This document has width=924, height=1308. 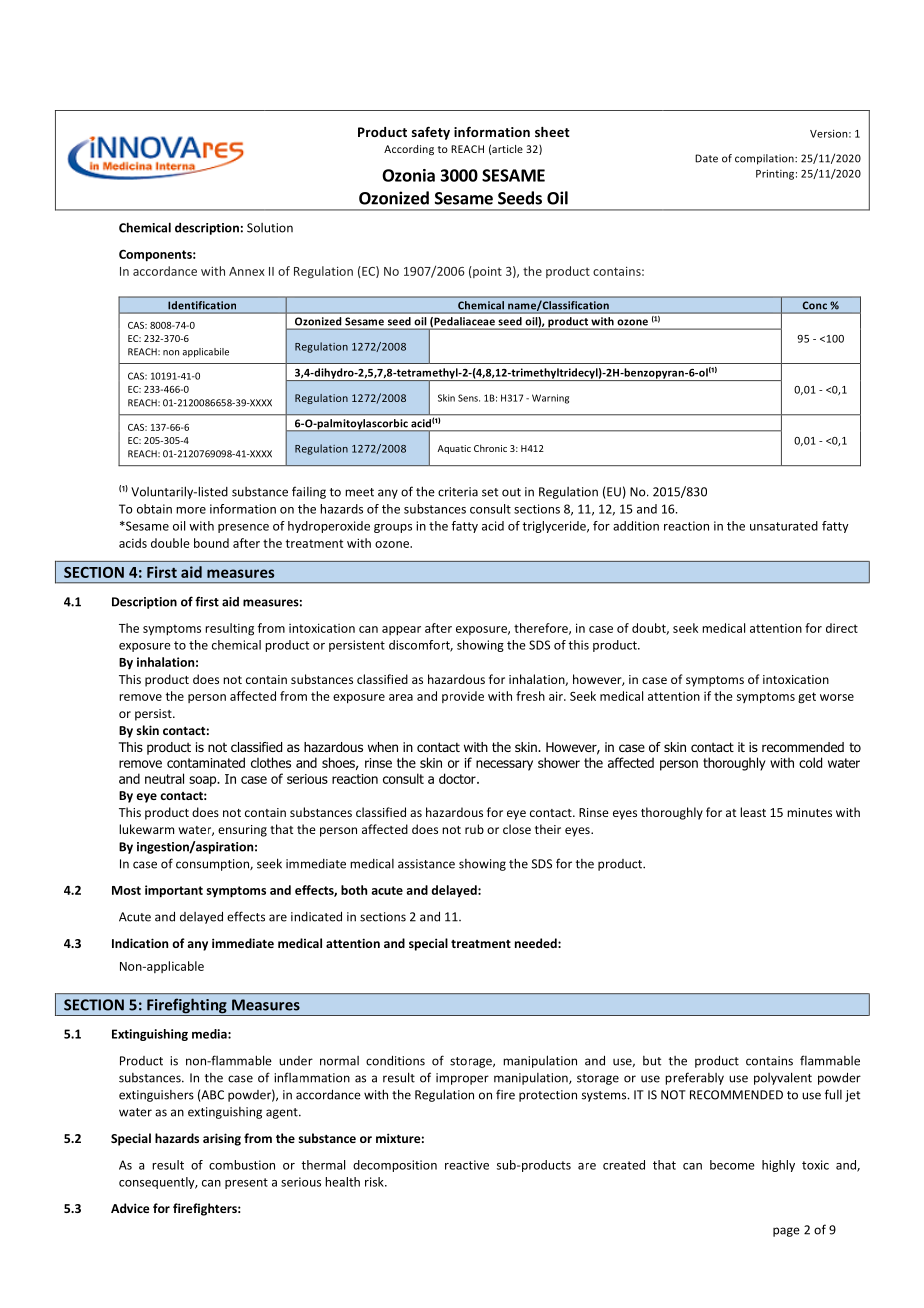 What do you see at coordinates (467, 1165) in the document?
I see `reactive` at bounding box center [467, 1165].
